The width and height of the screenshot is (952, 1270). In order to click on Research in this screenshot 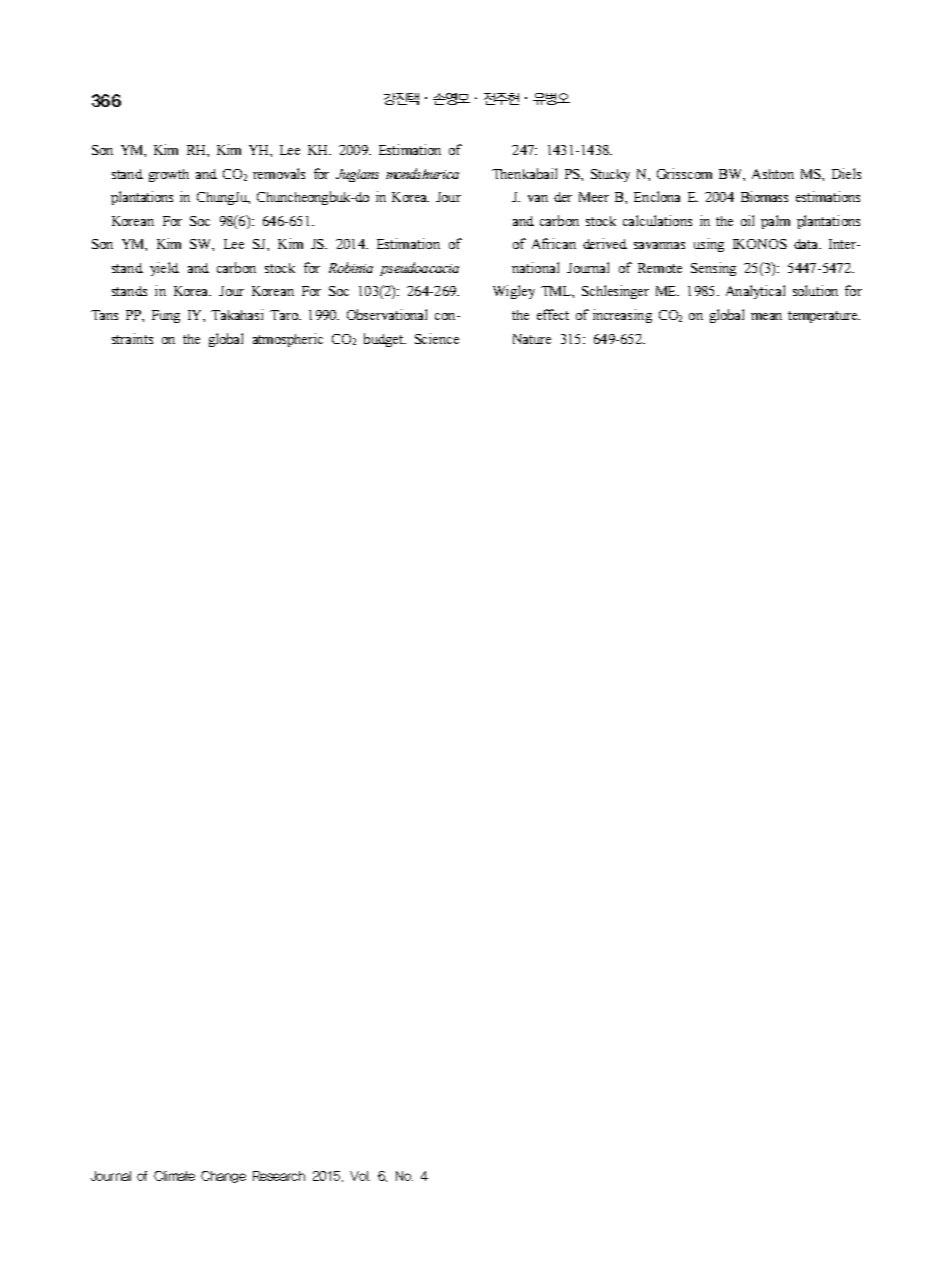, I will do `click(279, 1176)`.
